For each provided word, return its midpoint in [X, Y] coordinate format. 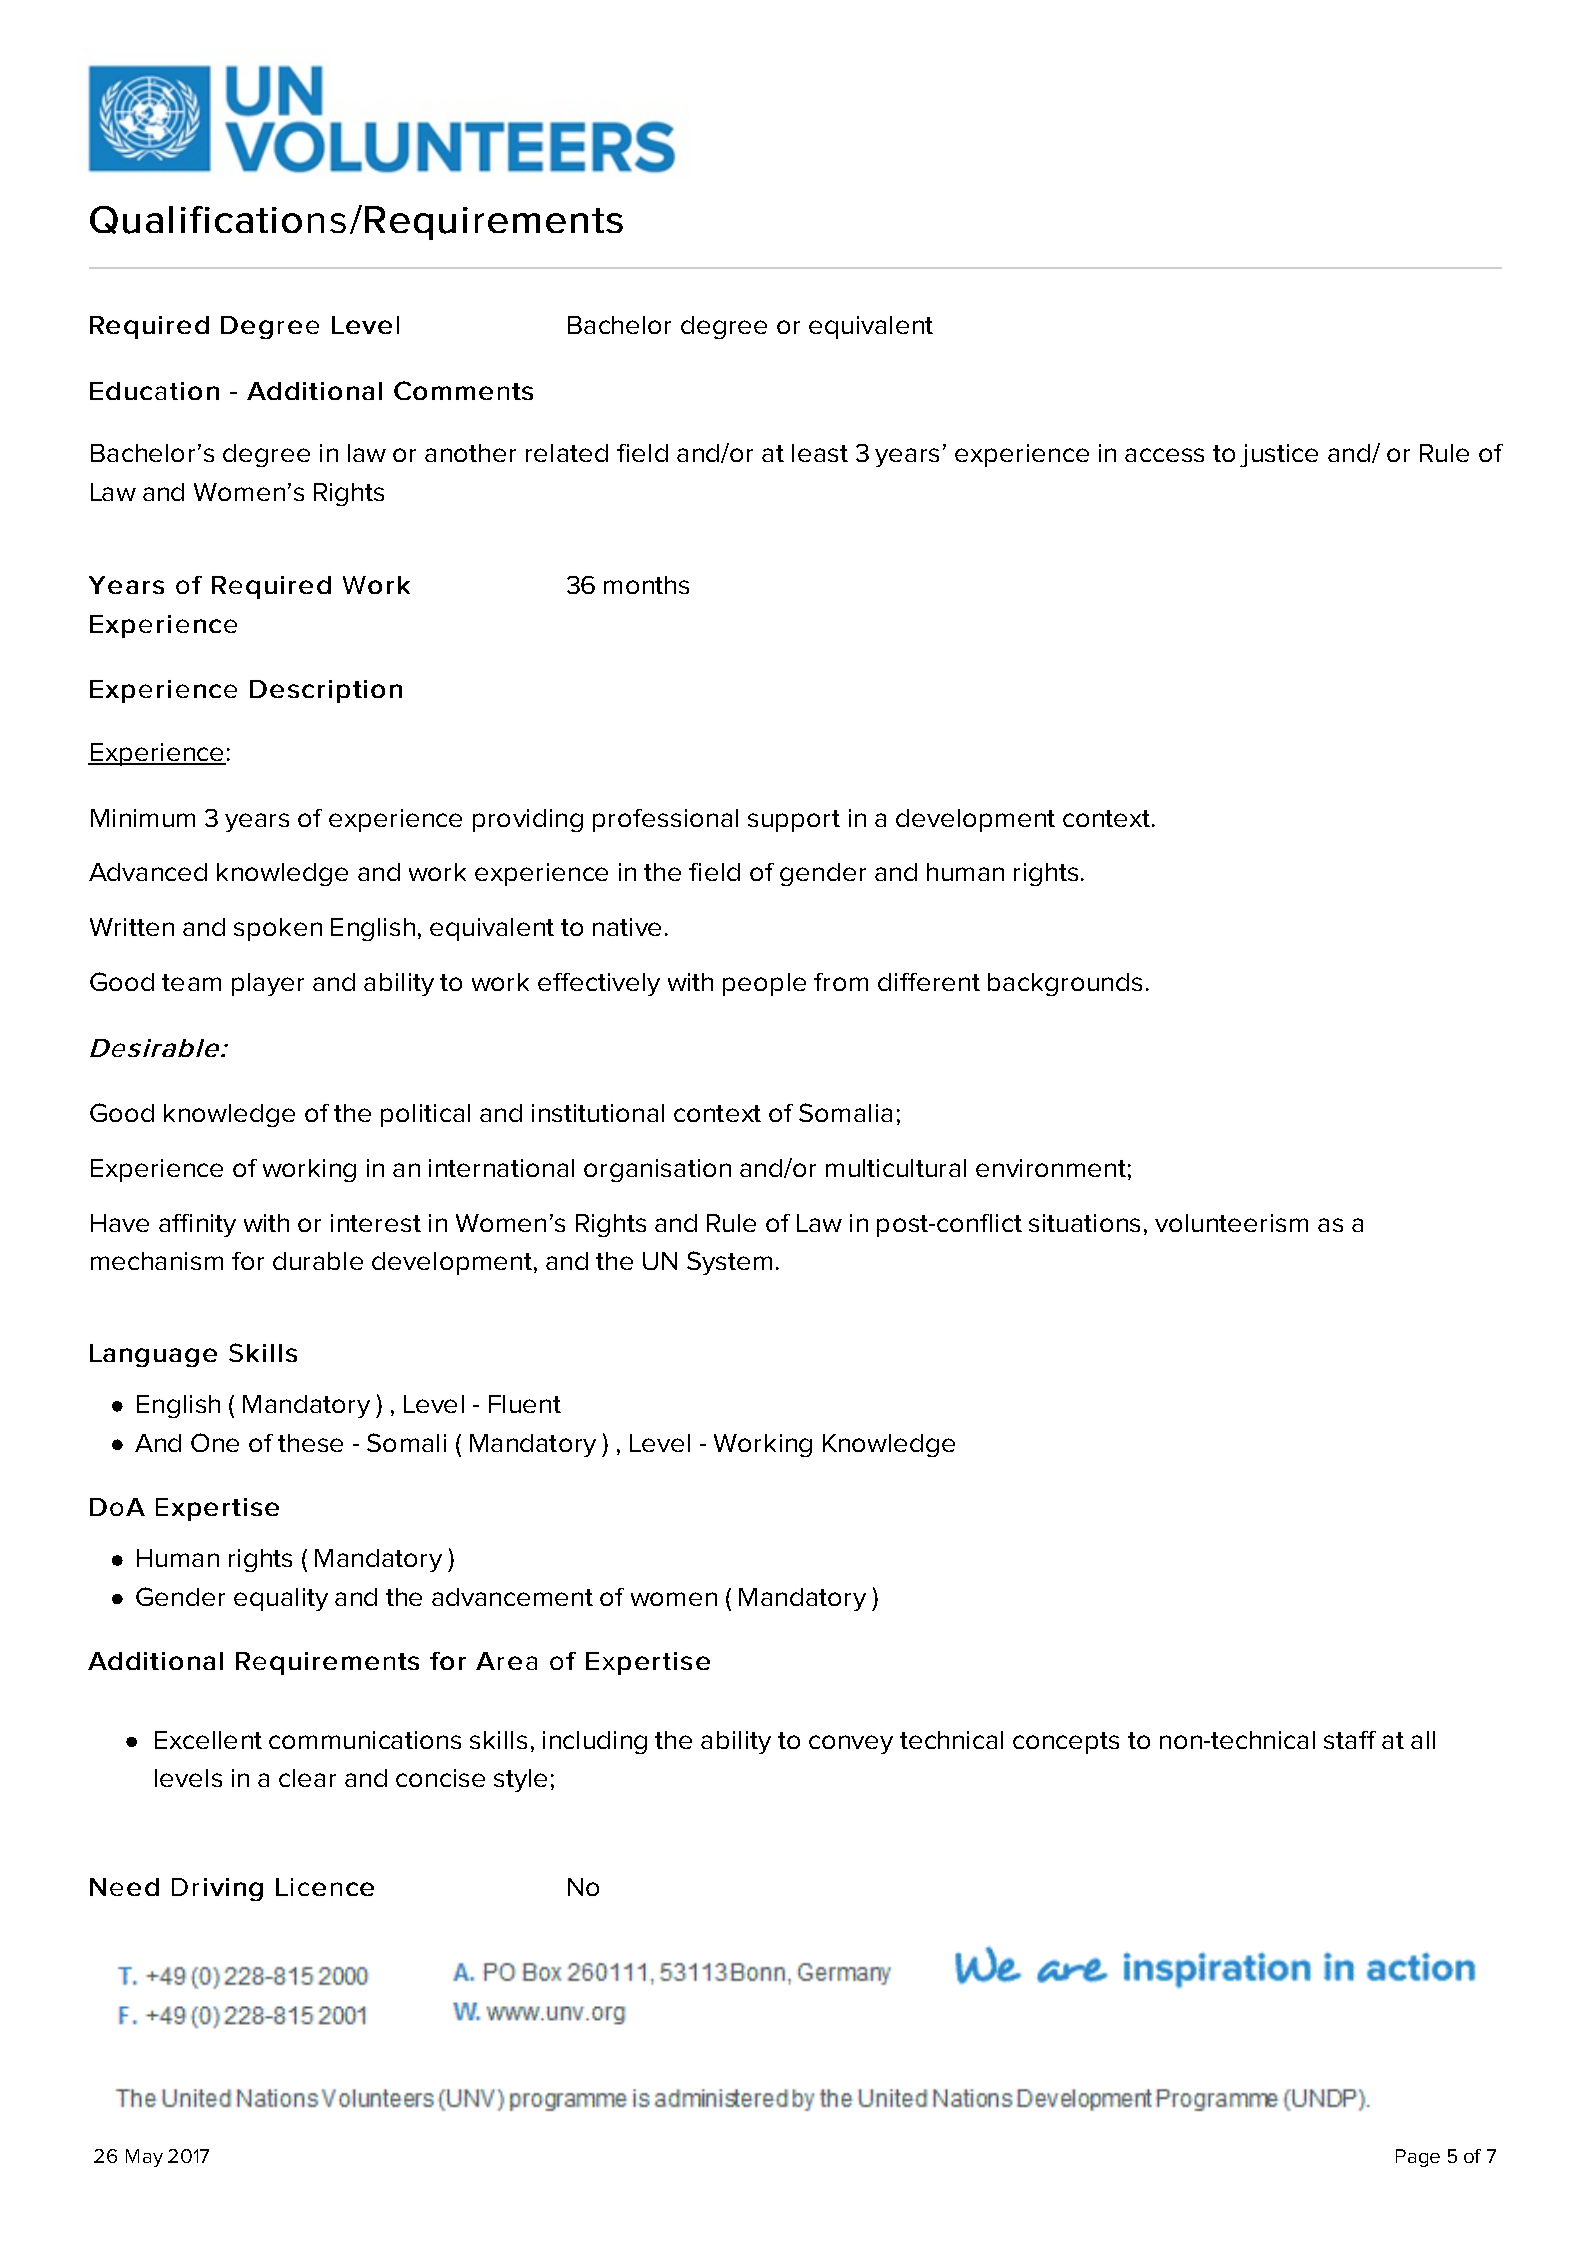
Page [1418, 2158]
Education [154, 391]
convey [851, 1744]
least [820, 453]
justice [1279, 455]
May [144, 2158]
